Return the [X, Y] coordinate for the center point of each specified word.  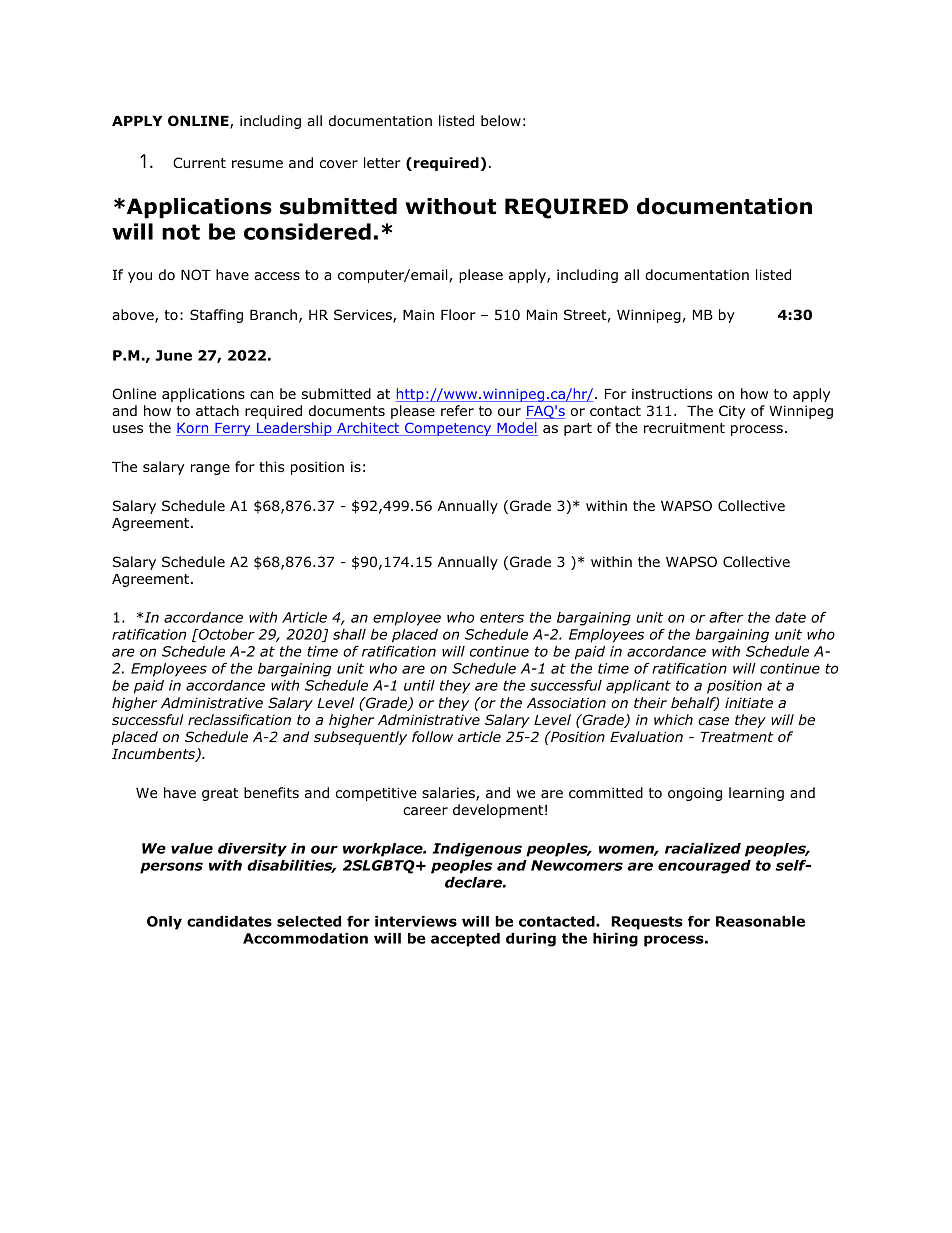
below [501, 120]
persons [171, 868]
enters [502, 617]
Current [199, 162]
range [210, 469]
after [726, 617]
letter [382, 162]
